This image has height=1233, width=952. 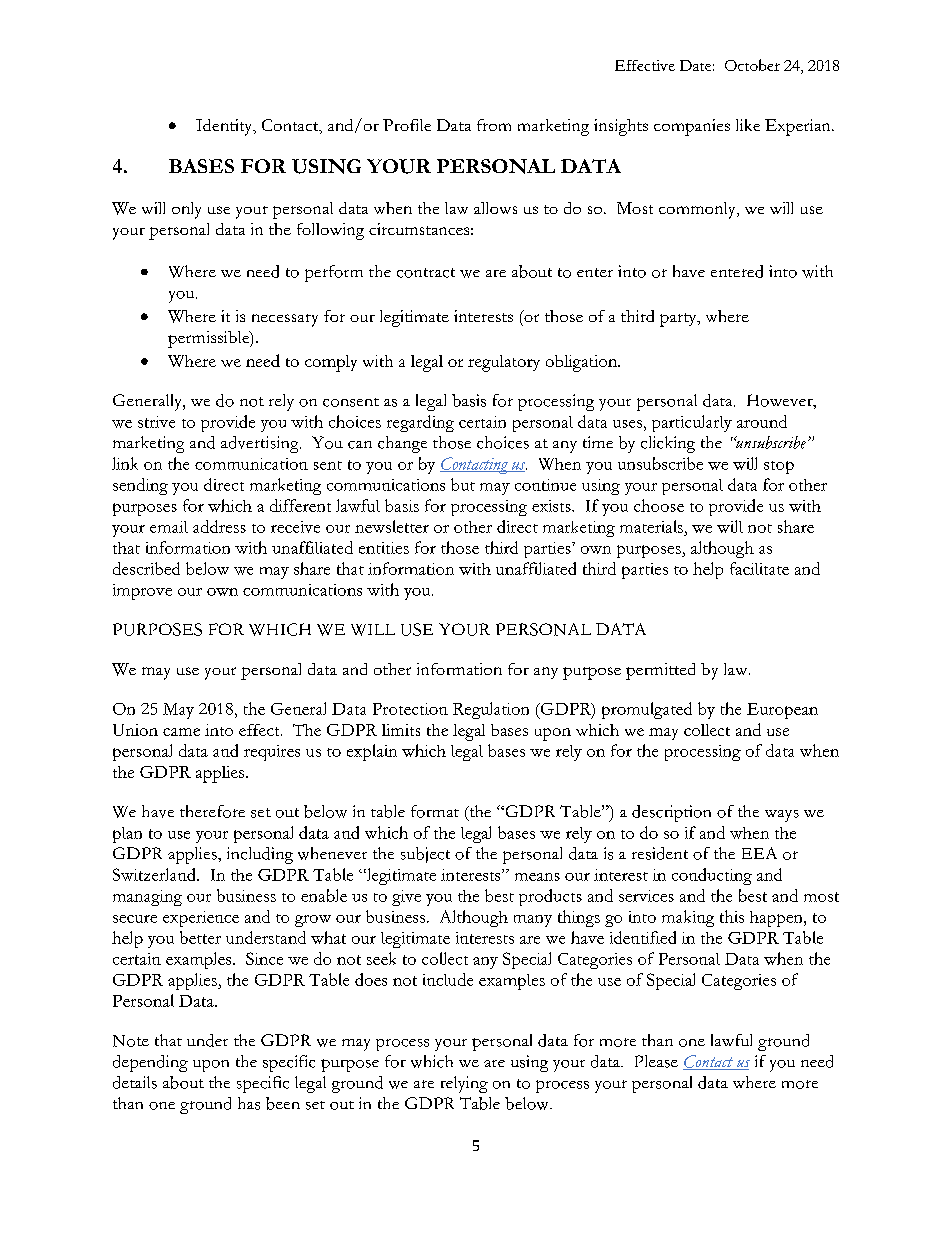 I want to click on entities, so click(x=384, y=548).
